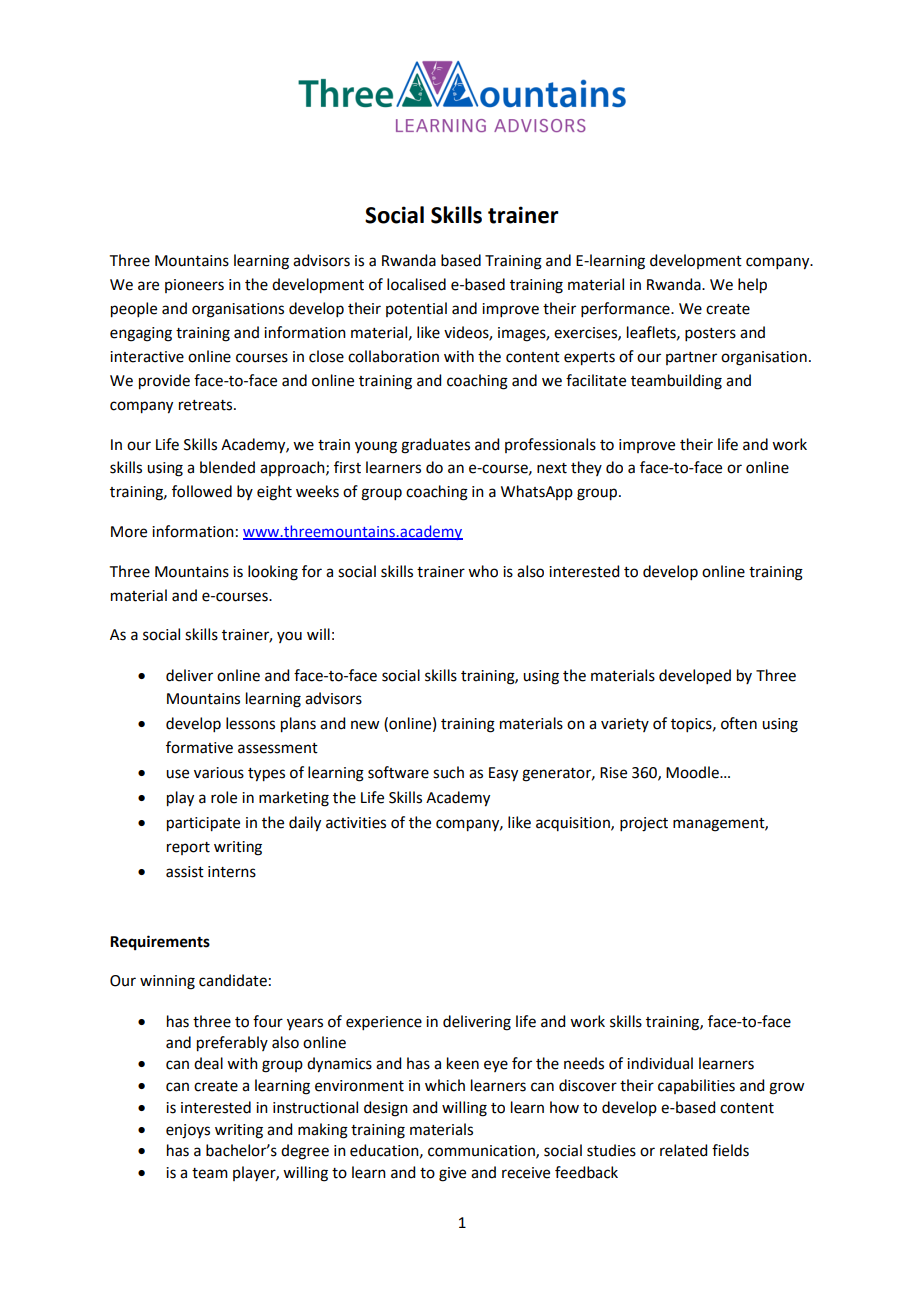  Describe the element at coordinates (416, 309) in the screenshot. I see `potential` at that location.
